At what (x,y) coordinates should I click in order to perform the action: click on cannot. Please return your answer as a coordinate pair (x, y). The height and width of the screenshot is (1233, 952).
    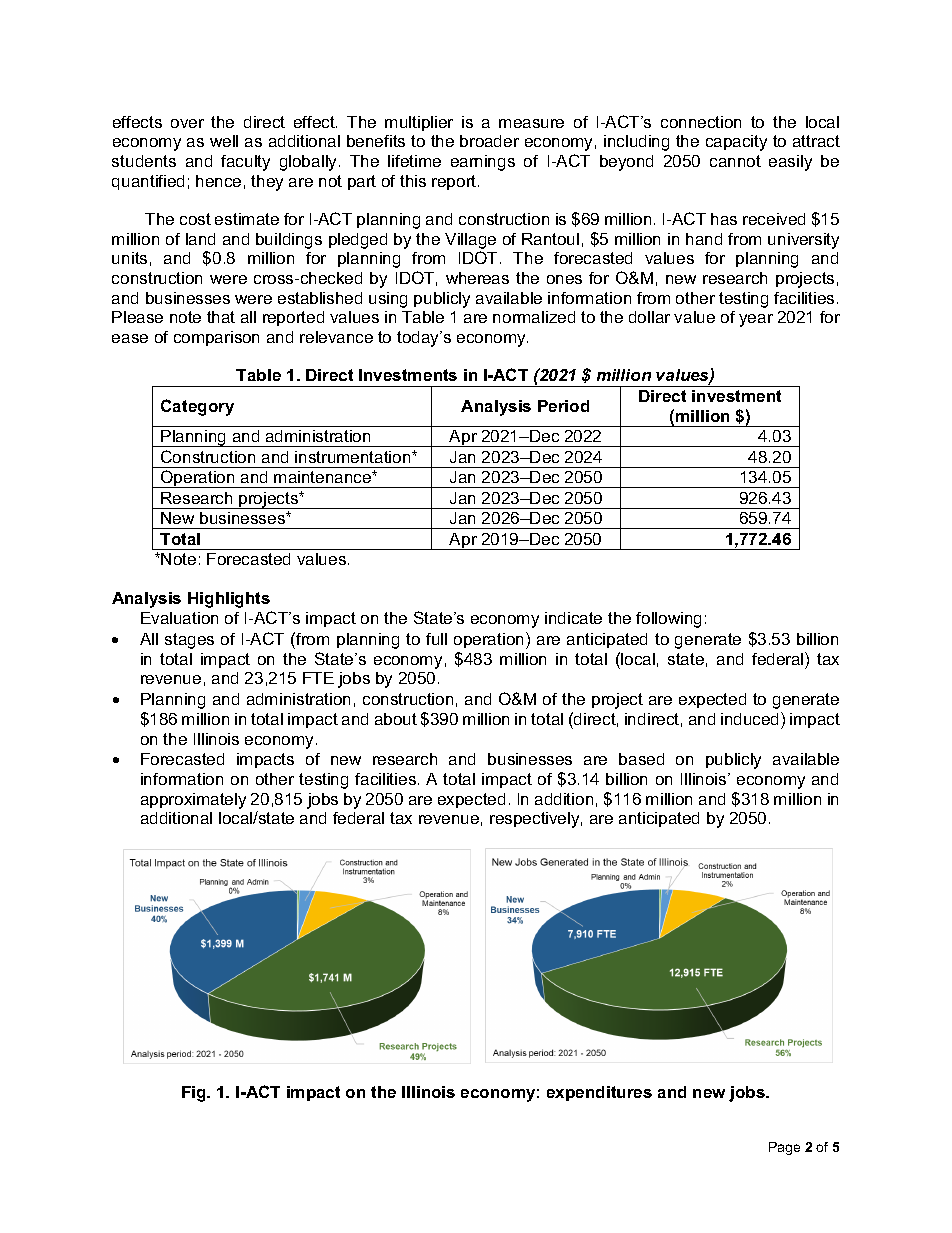
    Looking at the image, I should click on (735, 161).
